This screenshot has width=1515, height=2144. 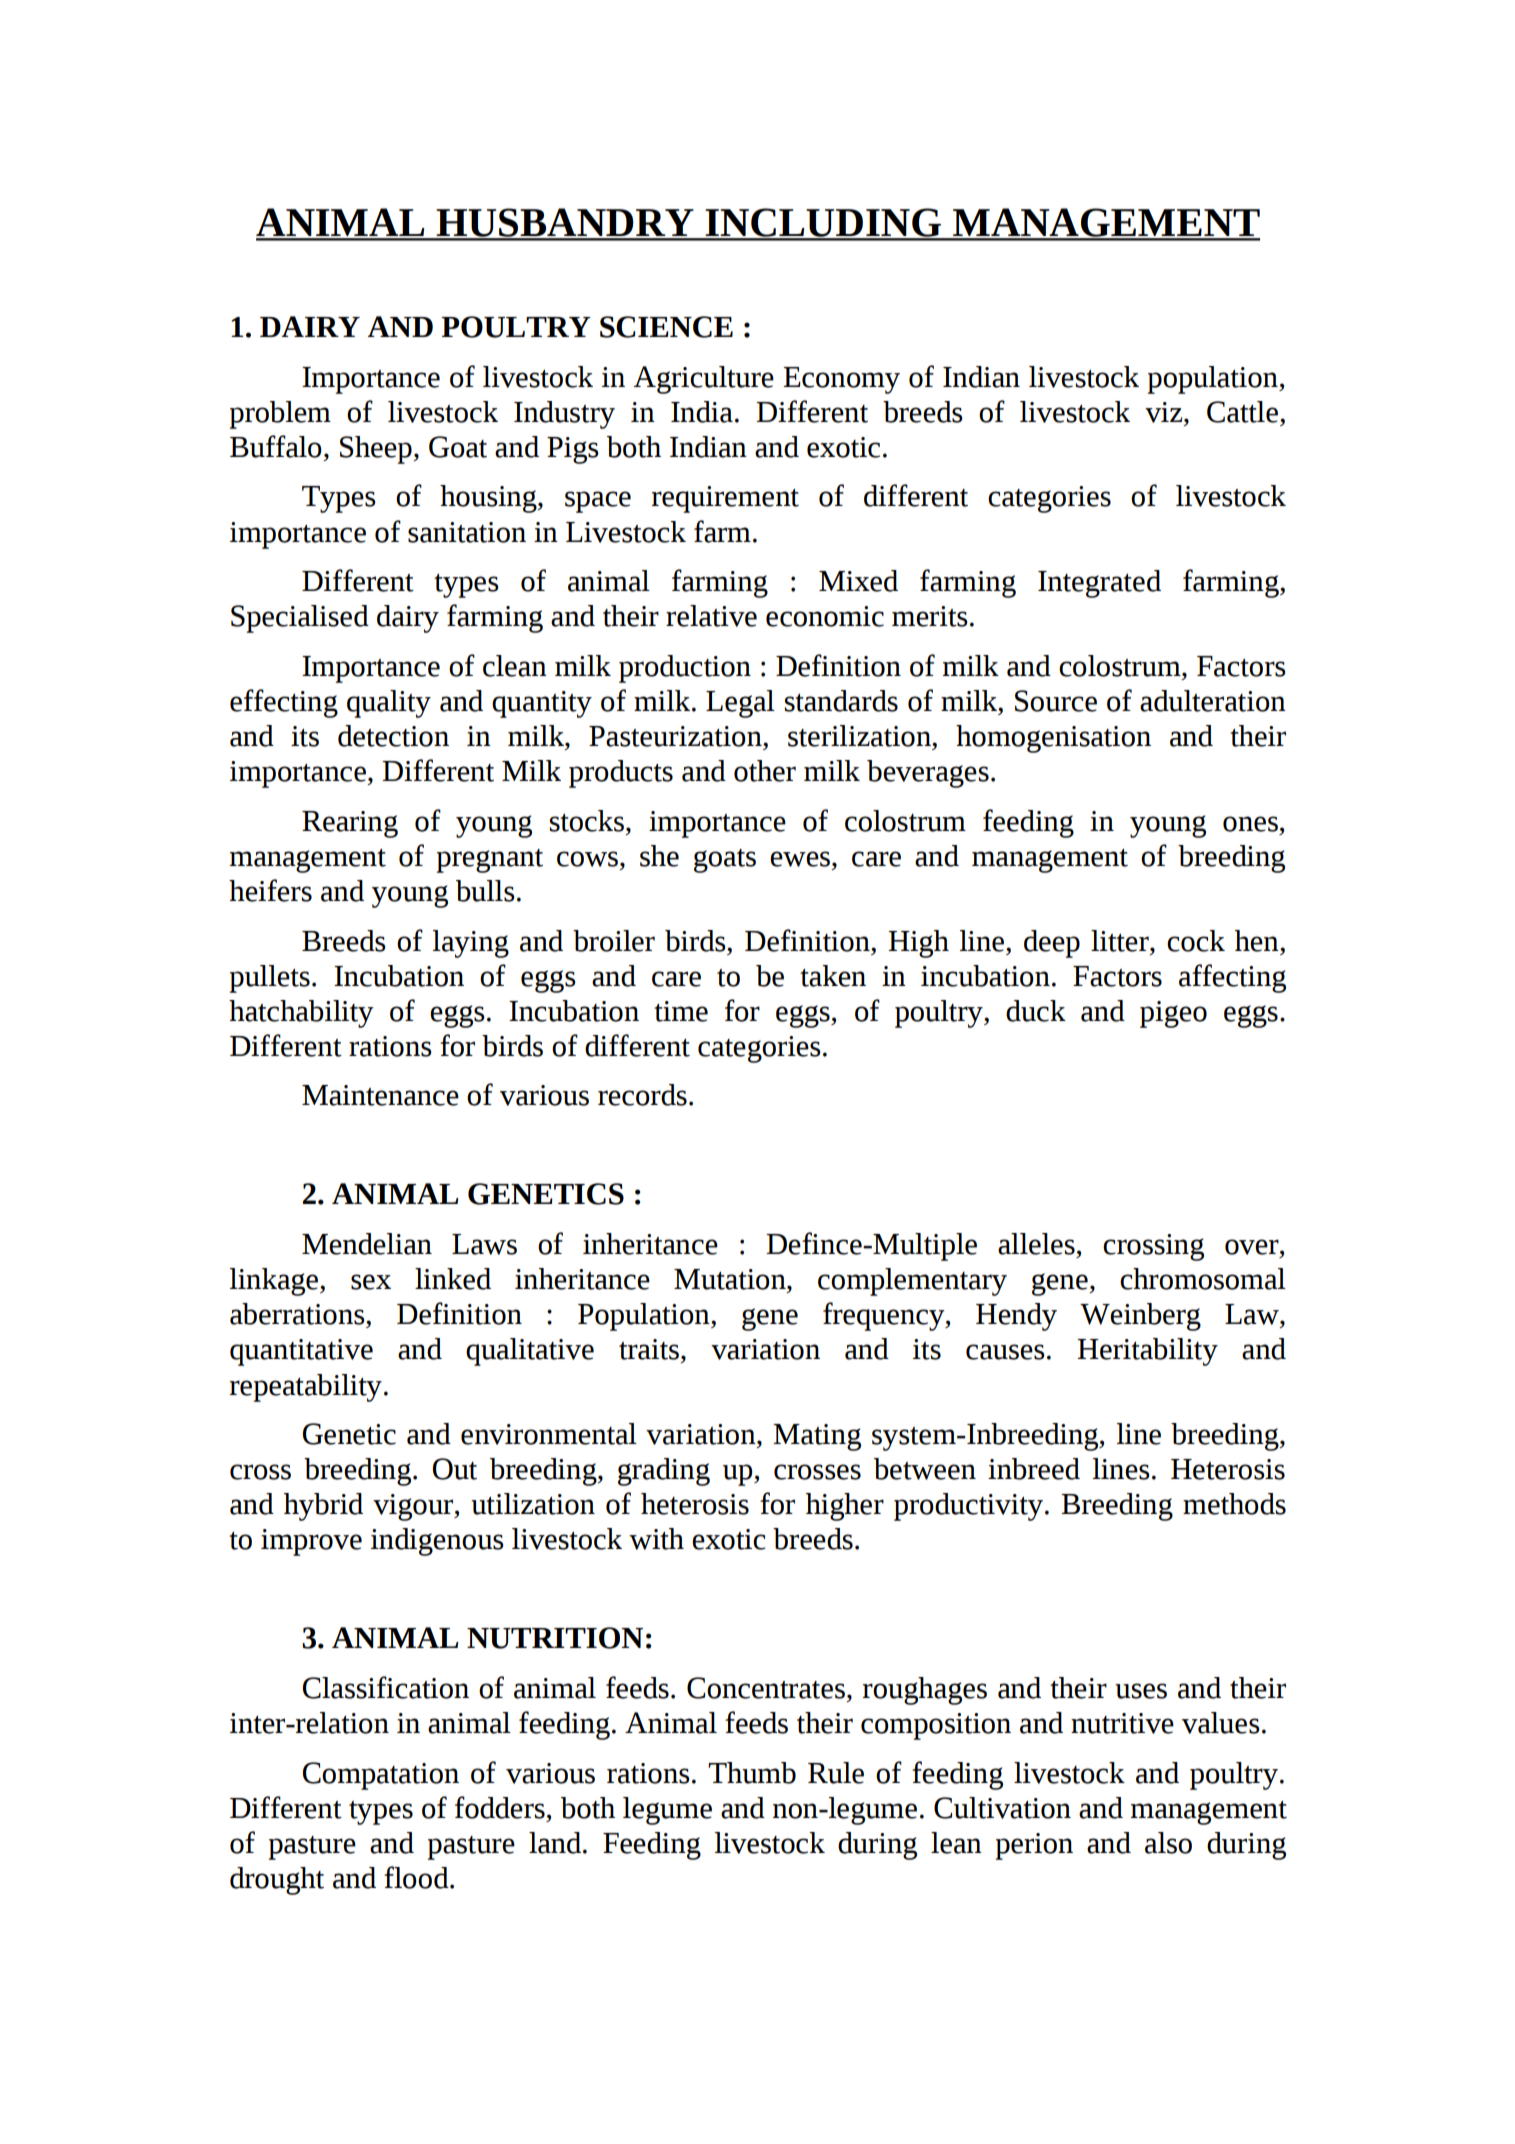 I want to click on Agriculture, so click(x=704, y=380).
